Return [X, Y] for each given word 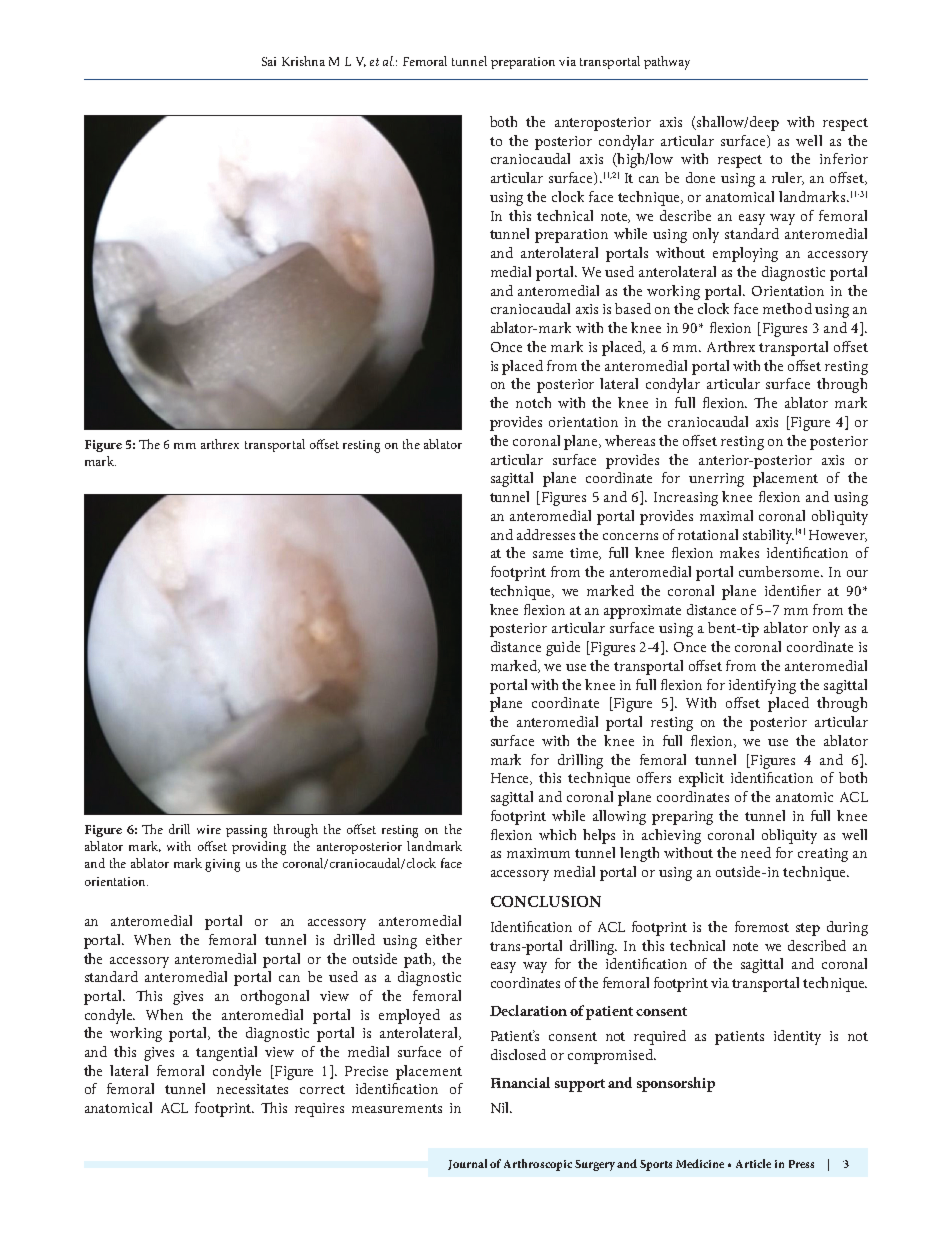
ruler [788, 178]
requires [319, 1110]
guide [563, 648]
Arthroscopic [538, 1165]
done [700, 177]
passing [246, 831]
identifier [793, 590]
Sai [269, 61]
